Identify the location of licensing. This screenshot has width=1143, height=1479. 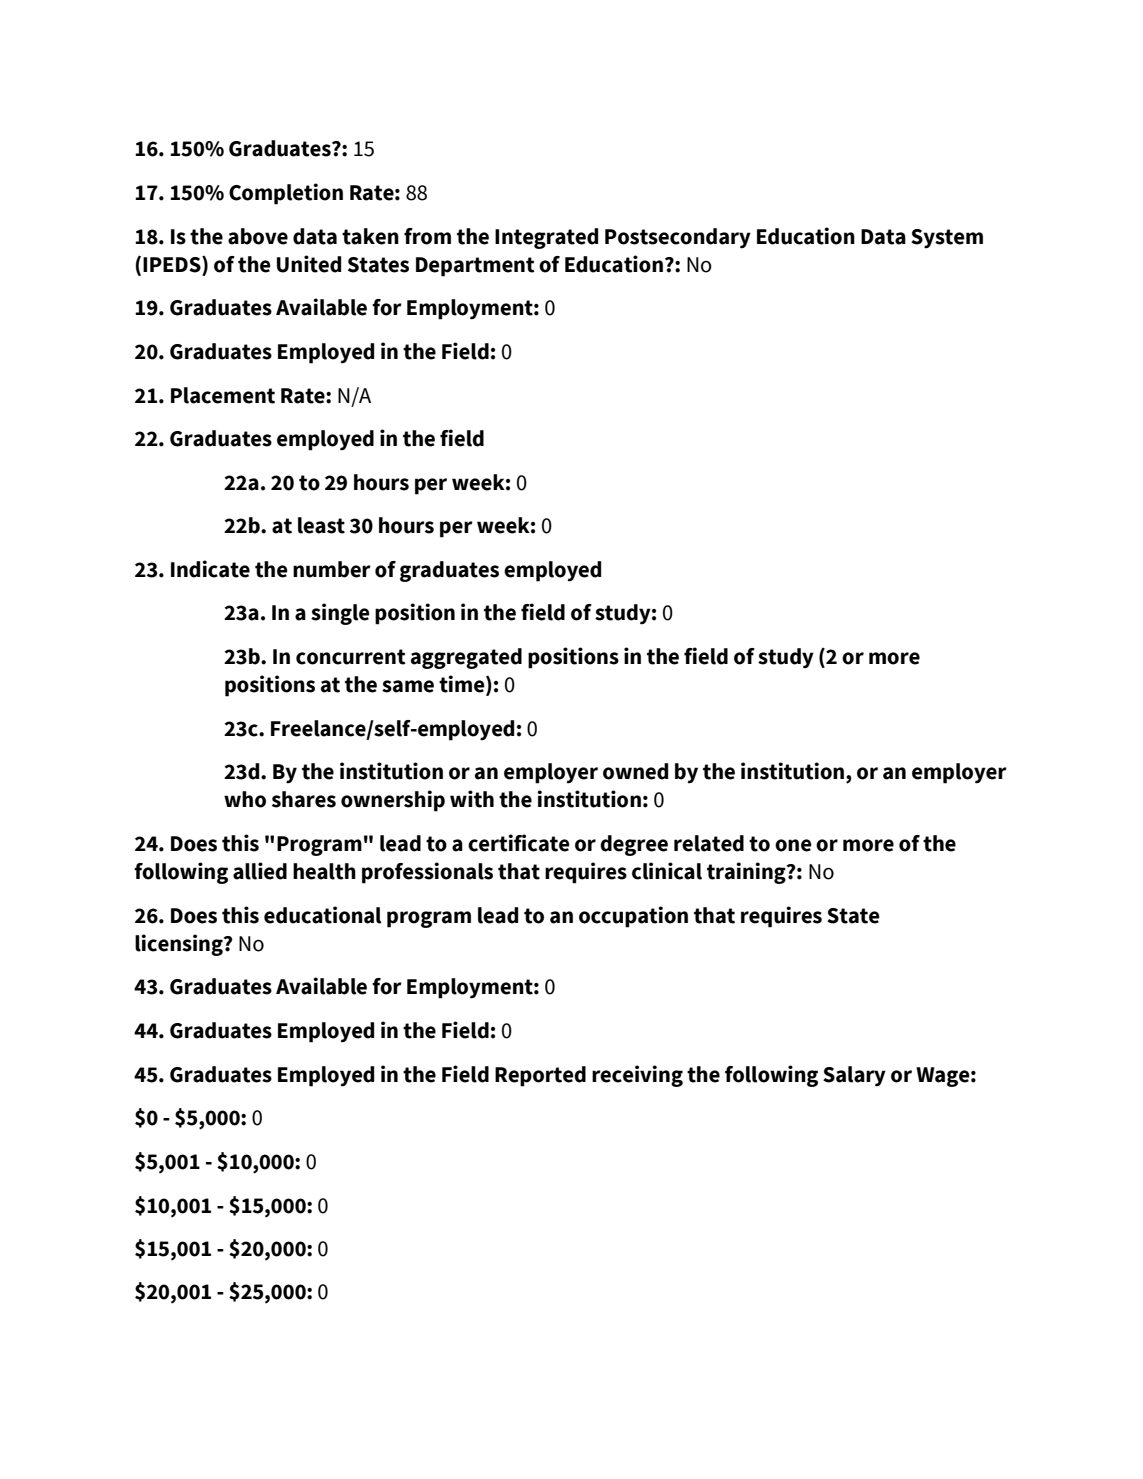
(180, 945).
